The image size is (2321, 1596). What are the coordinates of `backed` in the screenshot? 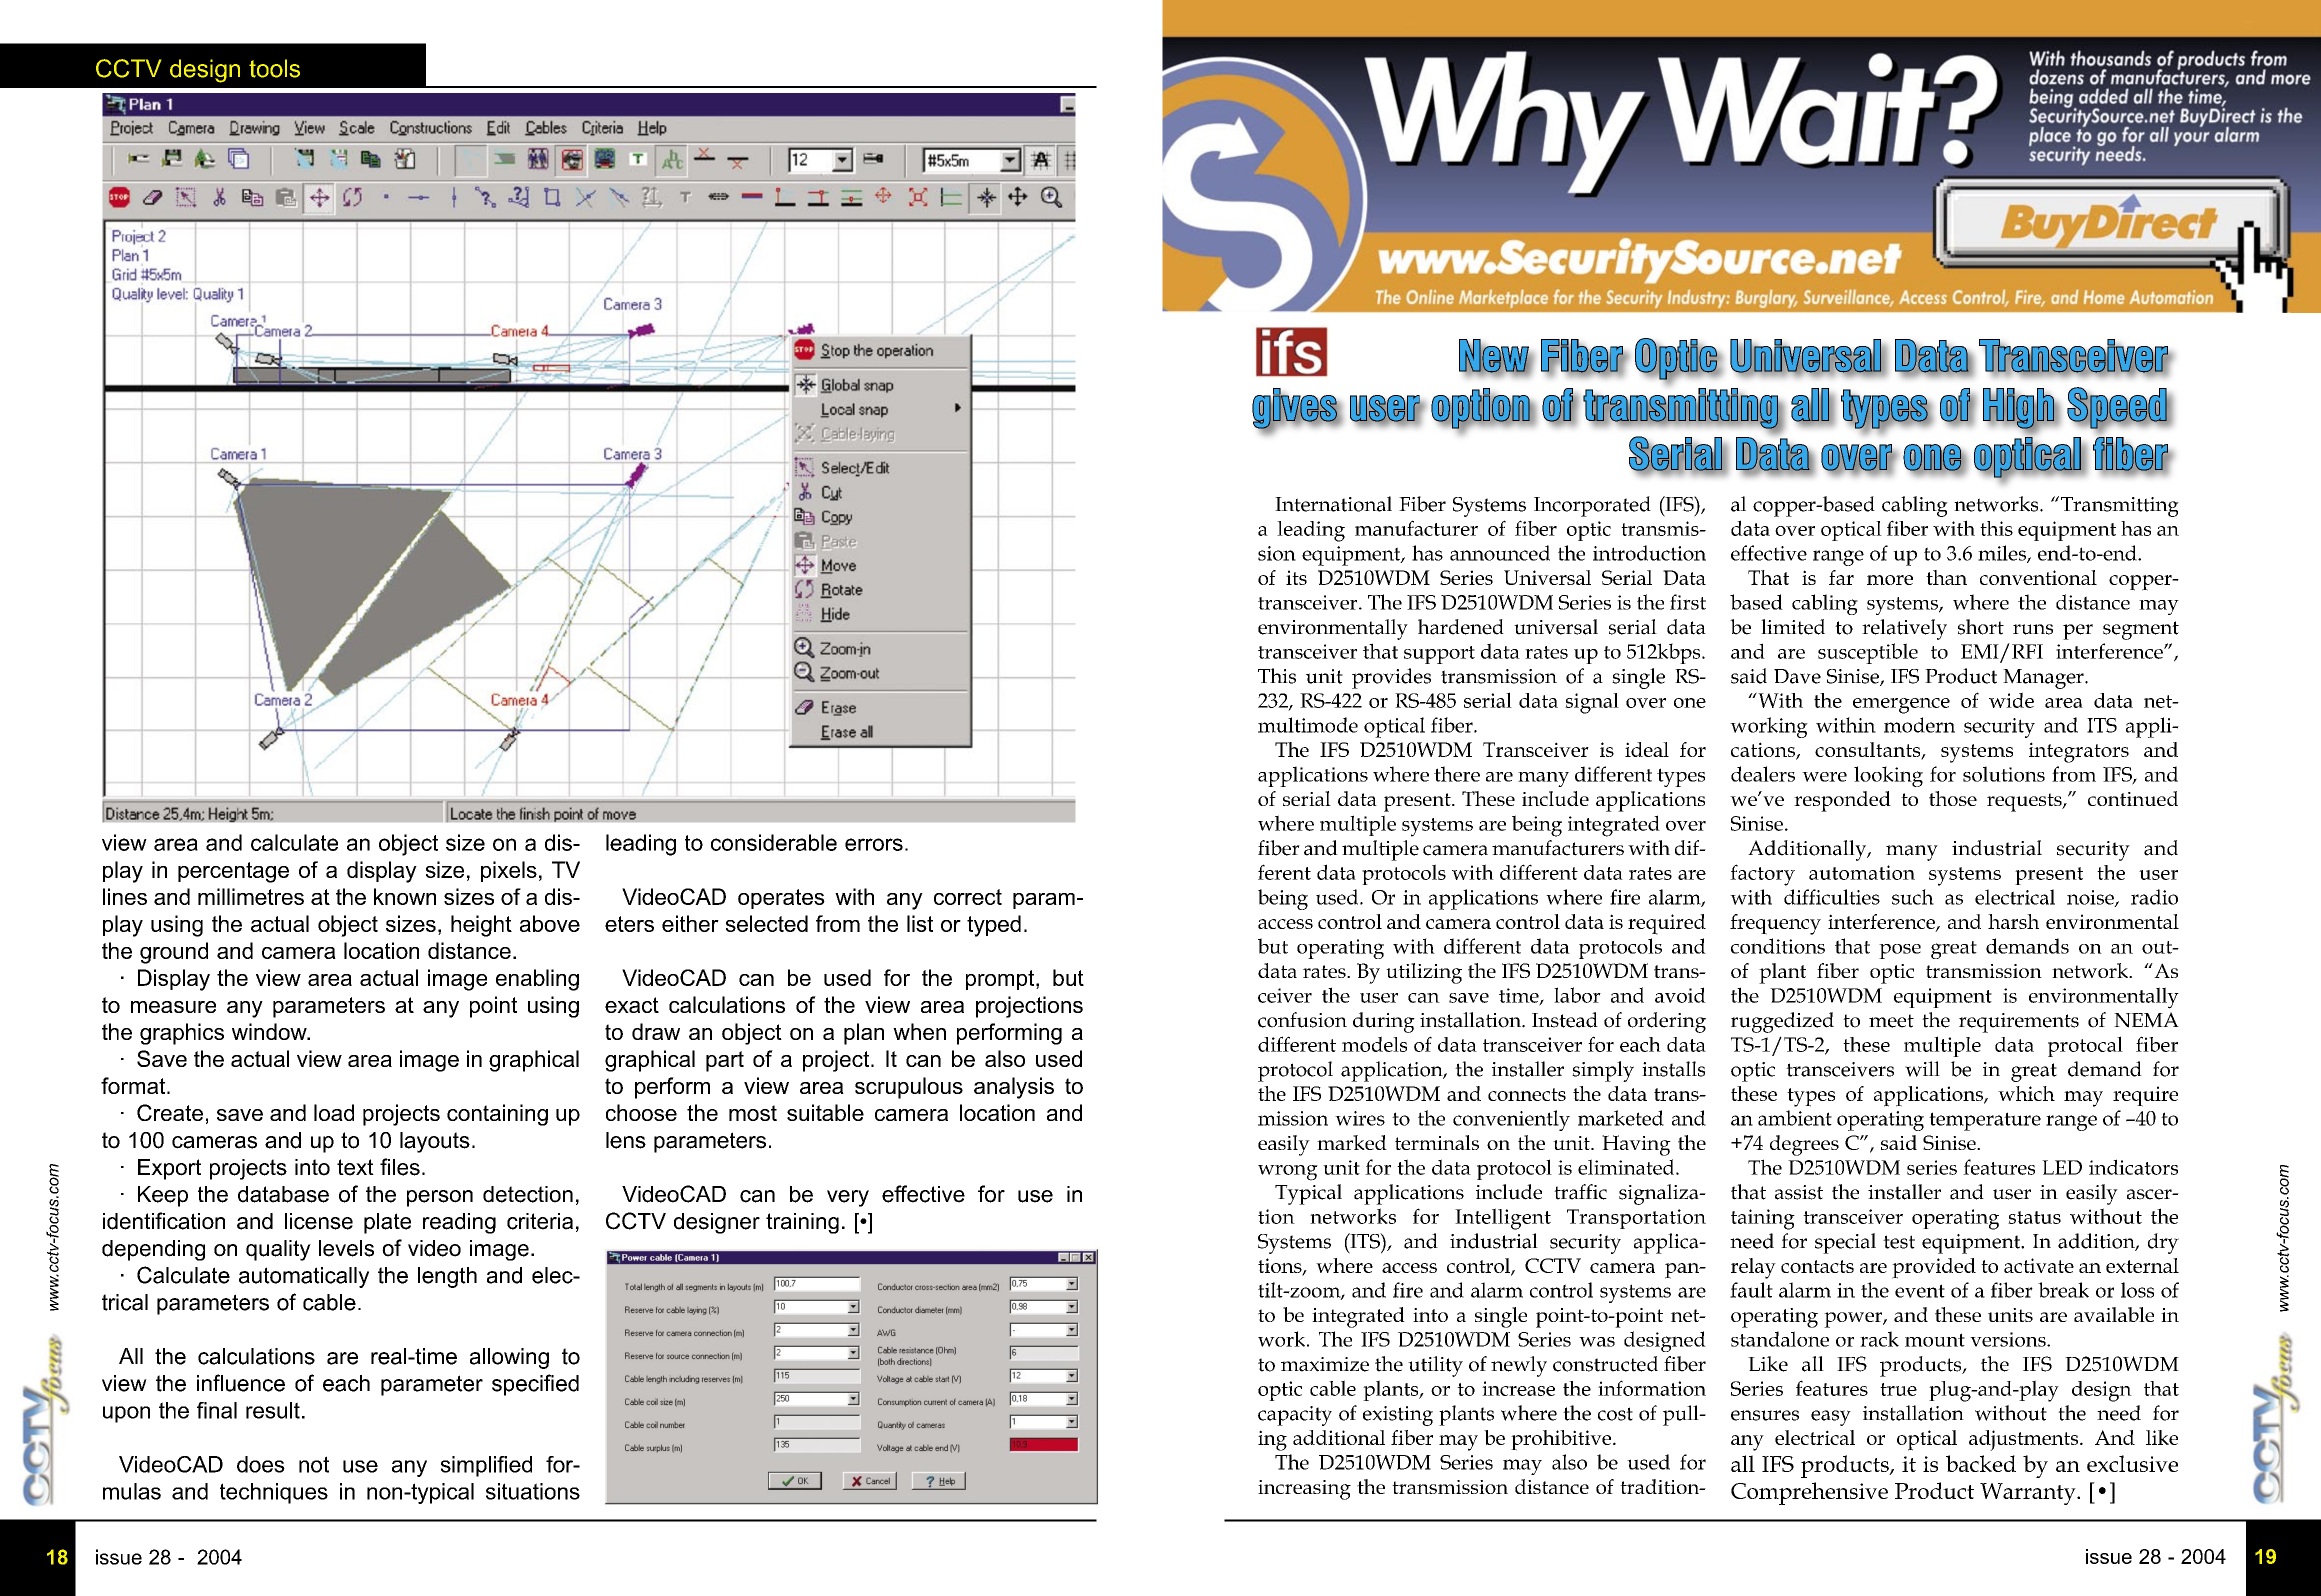 It's located at (1981, 1463).
